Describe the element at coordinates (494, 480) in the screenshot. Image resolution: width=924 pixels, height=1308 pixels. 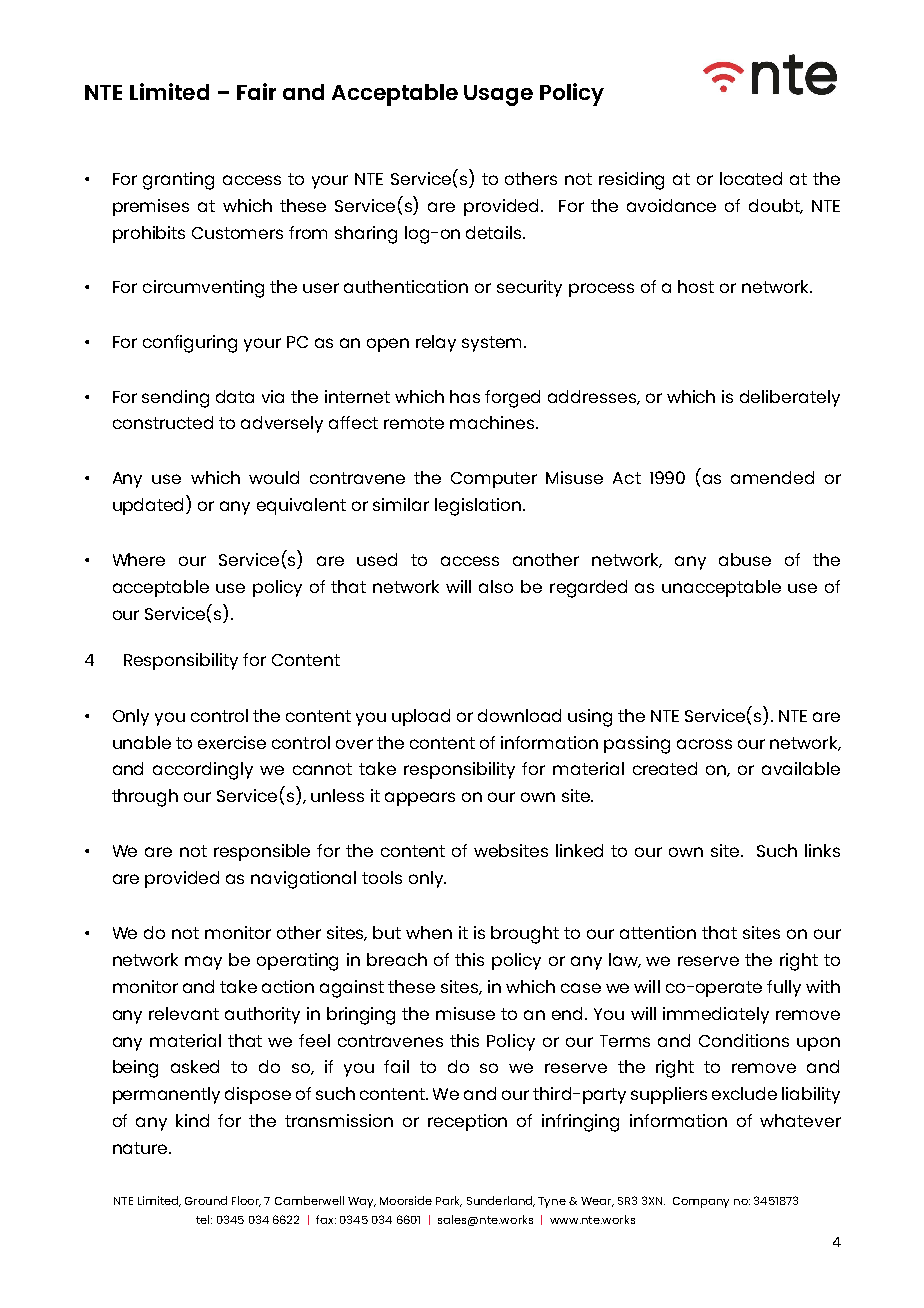
I see `Computer` at that location.
